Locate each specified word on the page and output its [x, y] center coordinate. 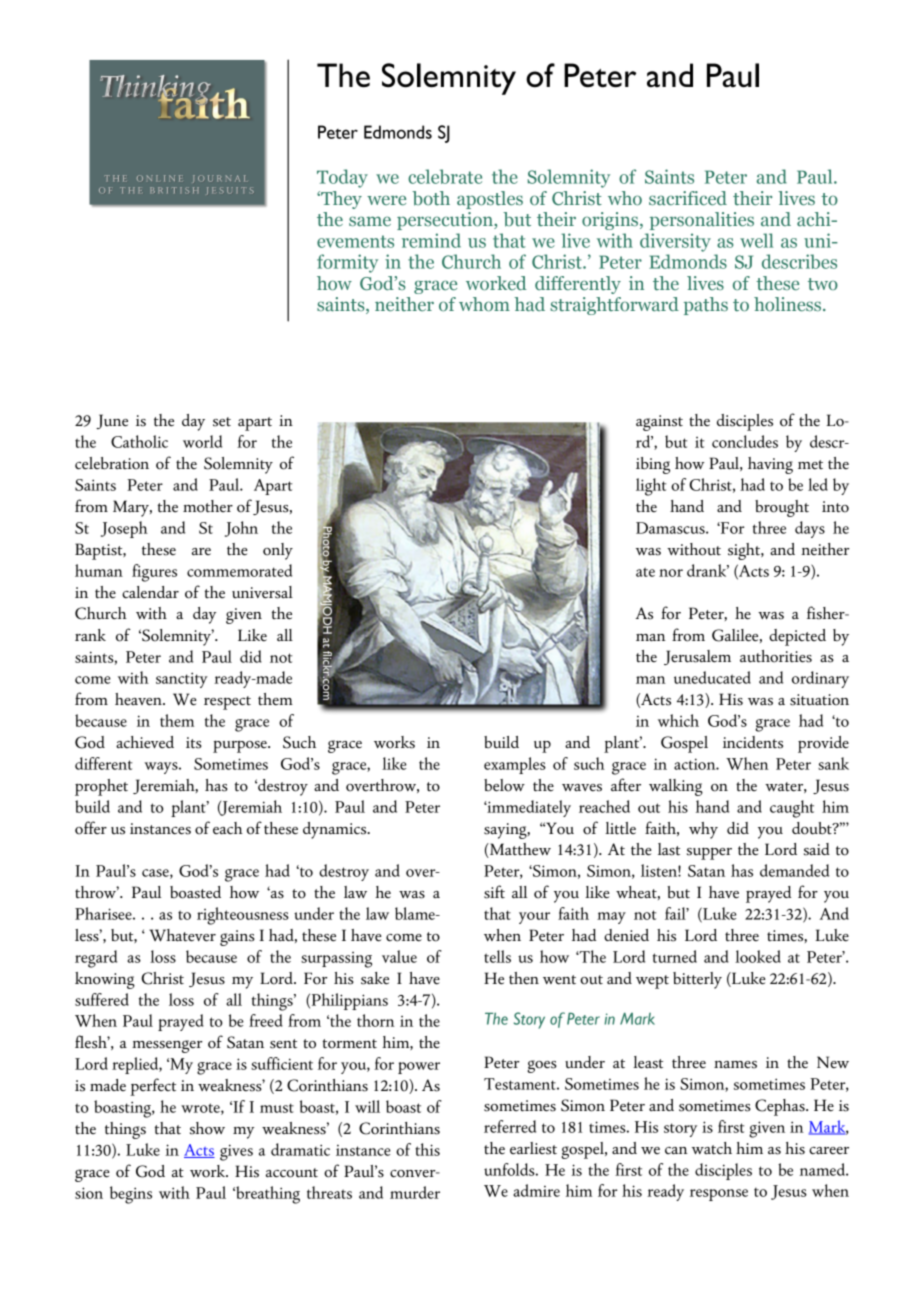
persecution [446, 221]
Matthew [519, 850]
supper [709, 853]
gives [236, 1152]
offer [91, 828]
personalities [702, 221]
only [278, 551]
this [427, 1149]
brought [782, 508]
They [340, 200]
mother [208, 506]
